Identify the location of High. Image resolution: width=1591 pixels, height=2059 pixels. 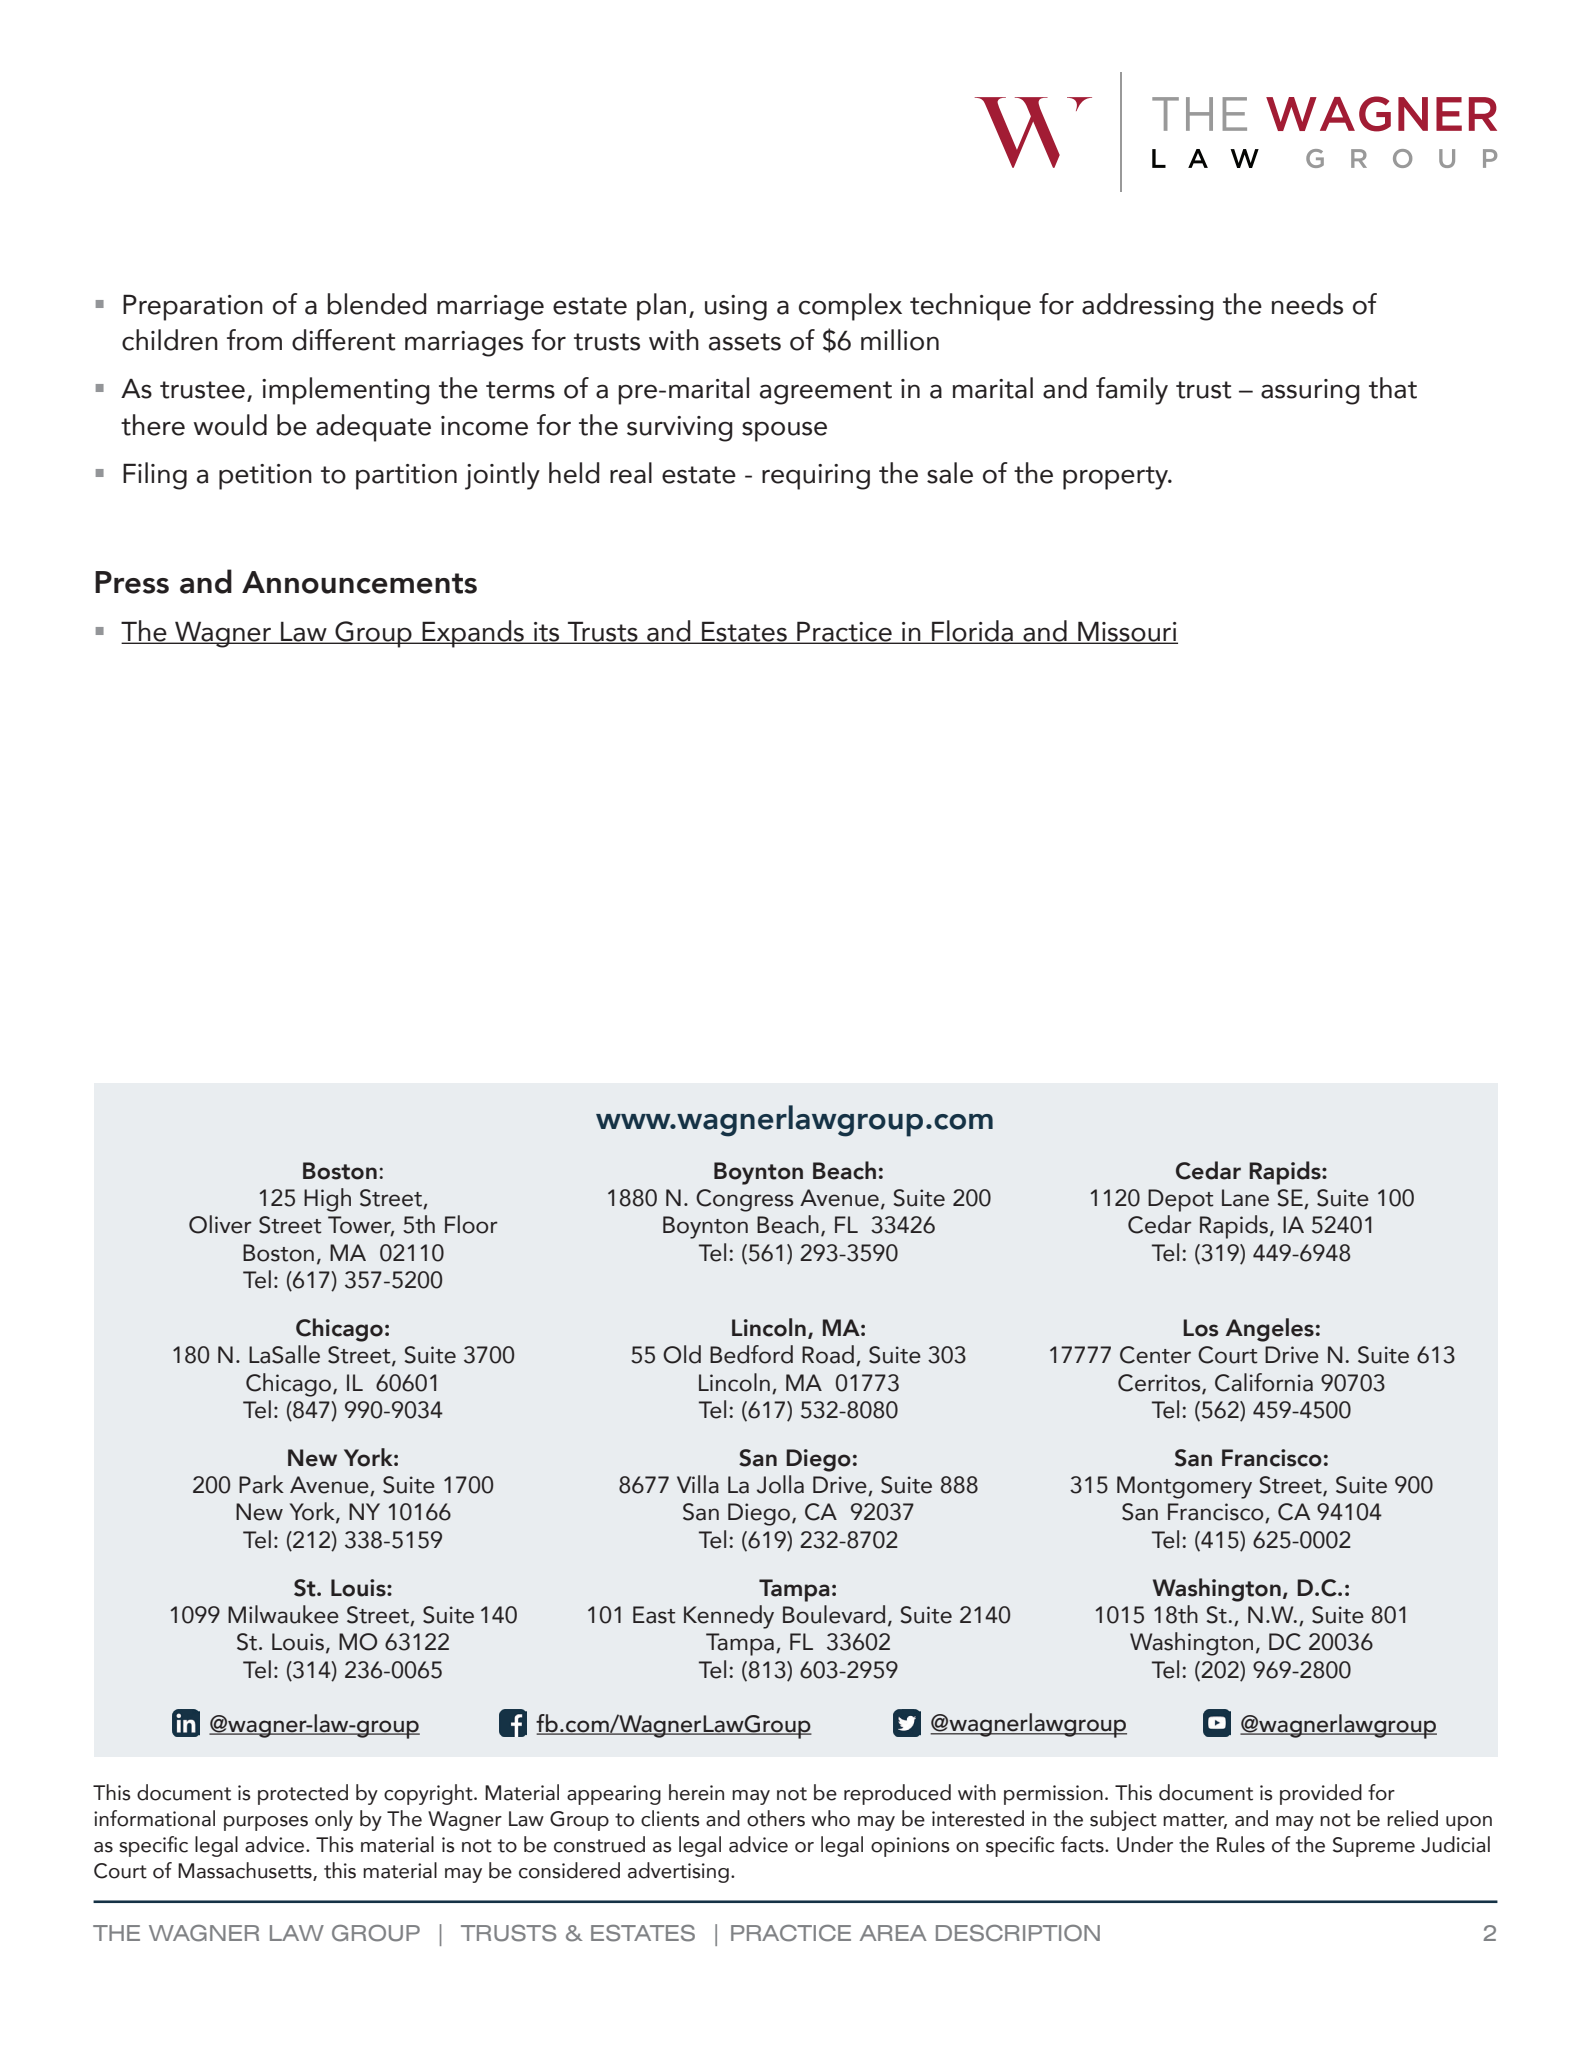
(327, 1200).
